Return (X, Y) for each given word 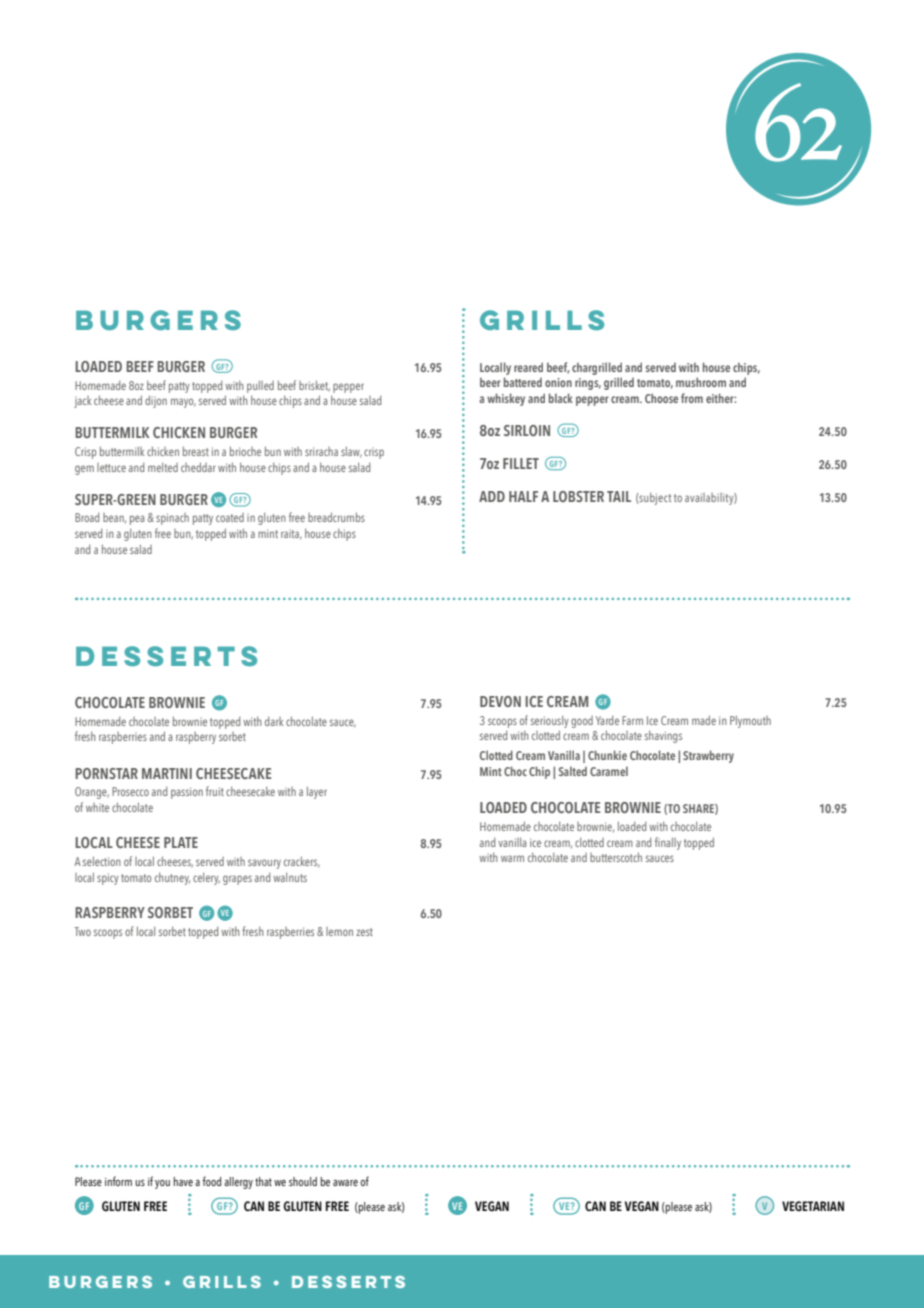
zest (364, 932)
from (692, 398)
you (162, 1184)
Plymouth (750, 722)
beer (490, 382)
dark (274, 721)
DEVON (500, 701)
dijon (156, 401)
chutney (172, 878)
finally (668, 843)
